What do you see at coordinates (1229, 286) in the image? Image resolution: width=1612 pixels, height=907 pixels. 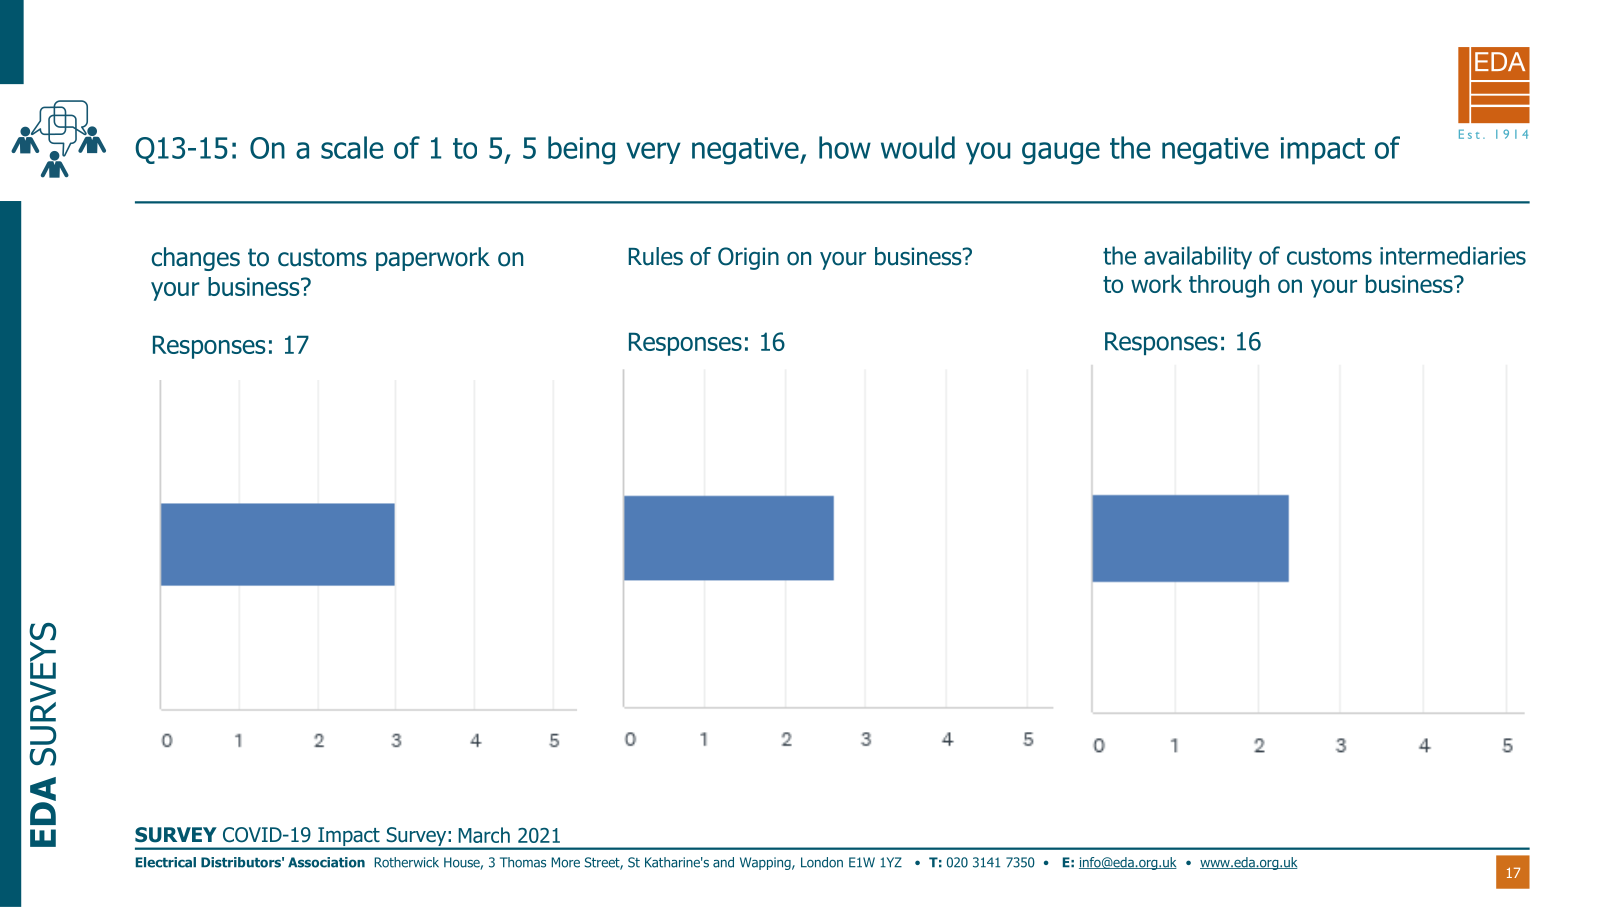 I see `through` at bounding box center [1229, 286].
